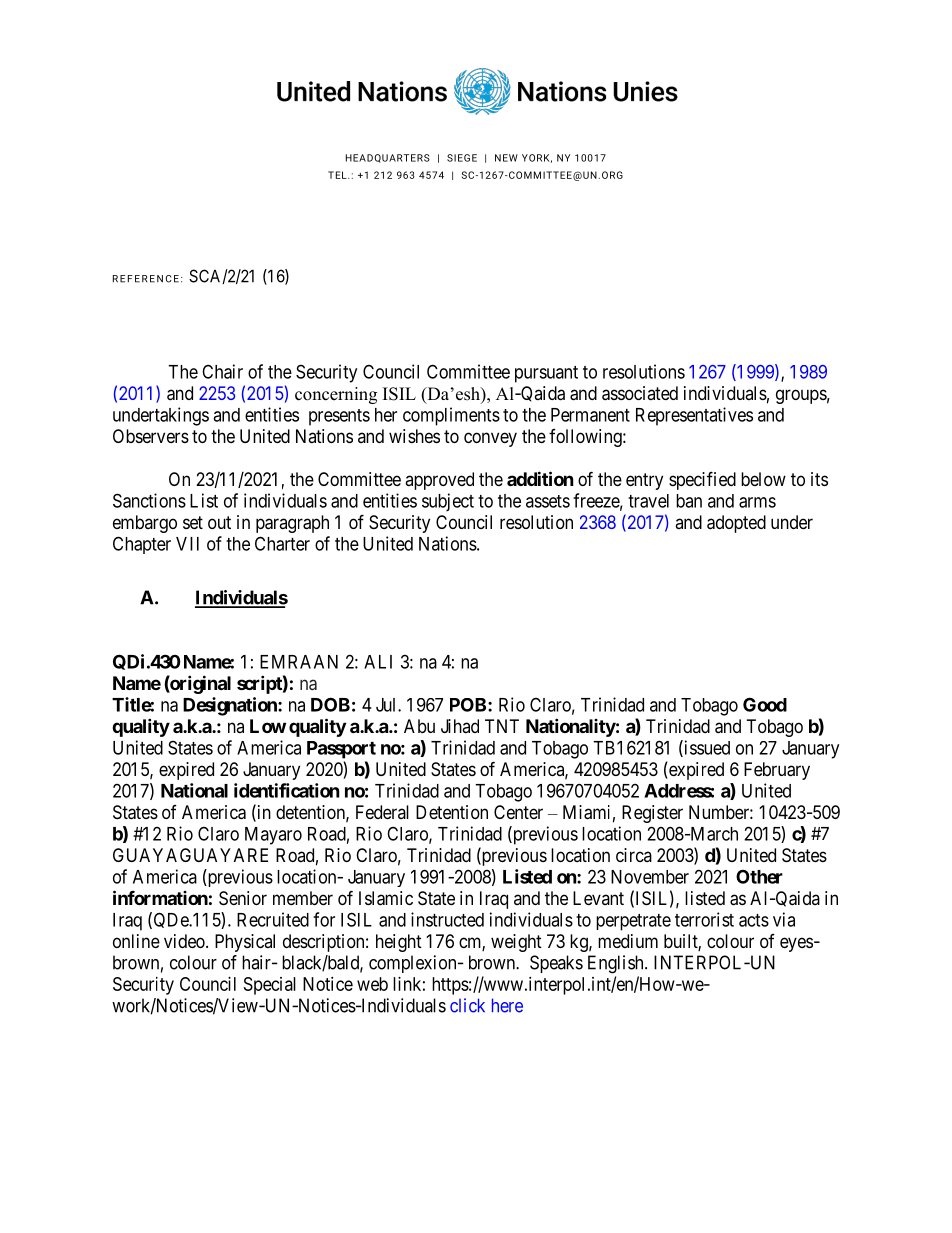 The image size is (952, 1233). Describe the element at coordinates (763, 479) in the document. I see `below` at that location.
